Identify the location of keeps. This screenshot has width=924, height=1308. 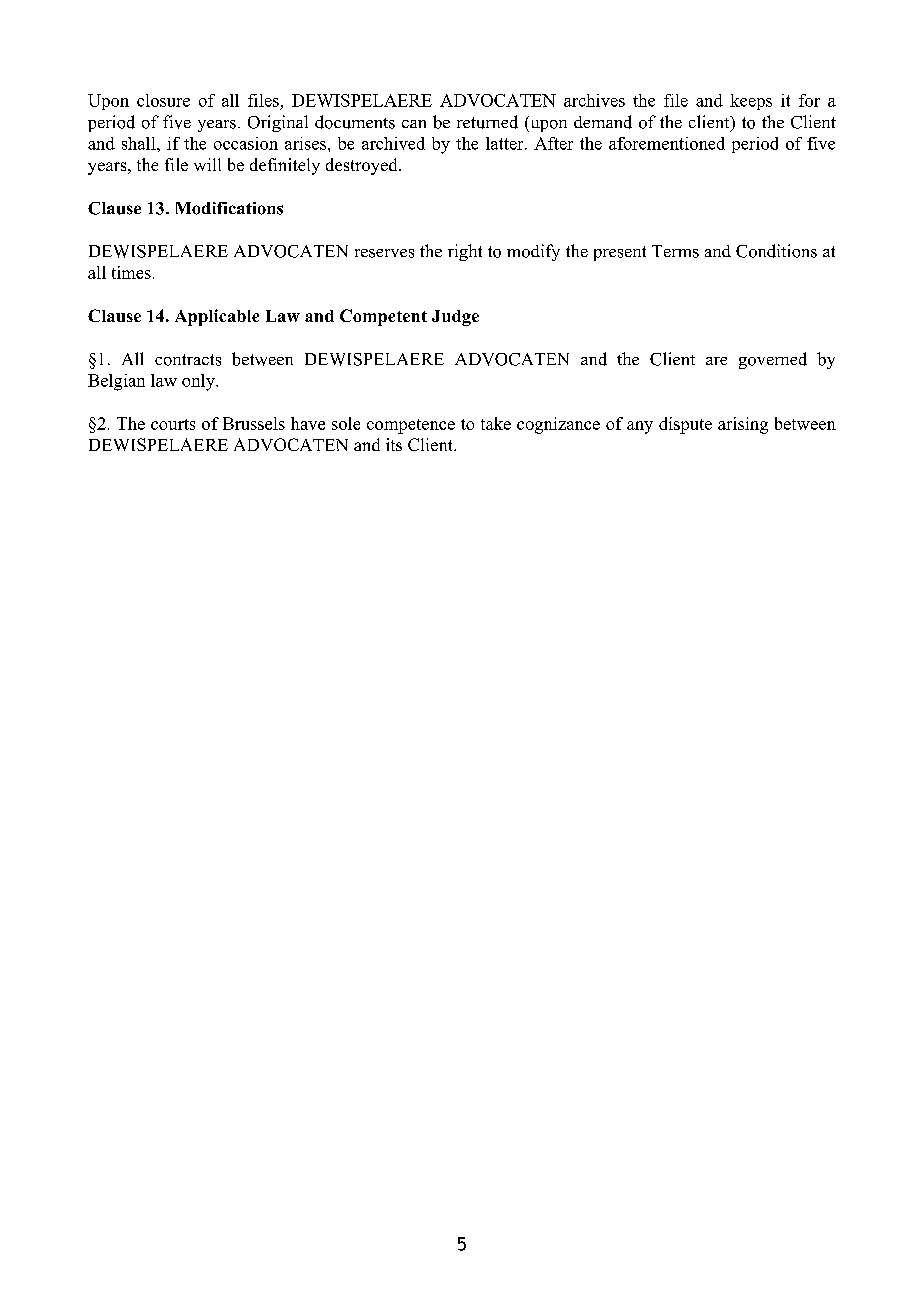
(751, 102).
